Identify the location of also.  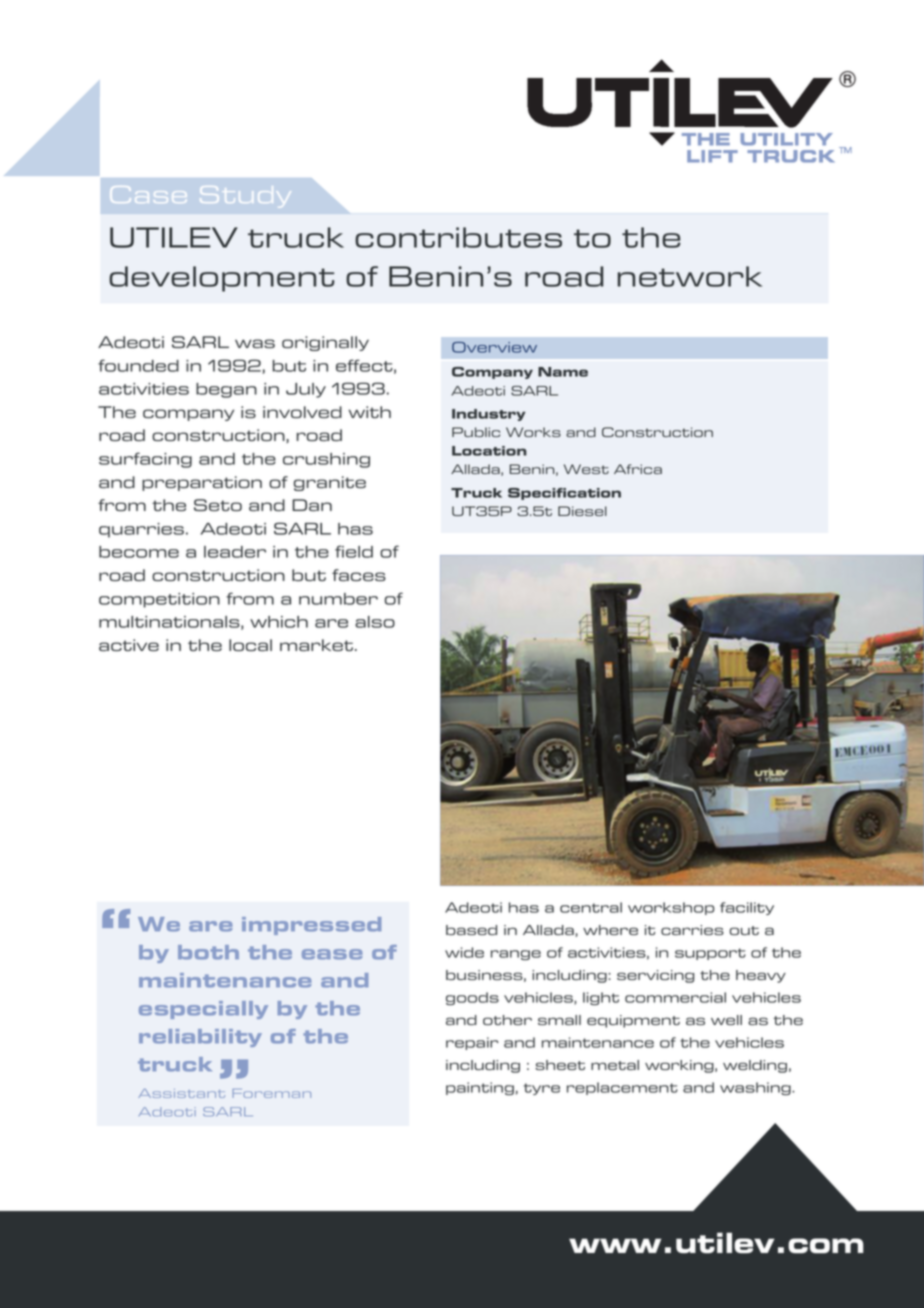
(375, 622).
